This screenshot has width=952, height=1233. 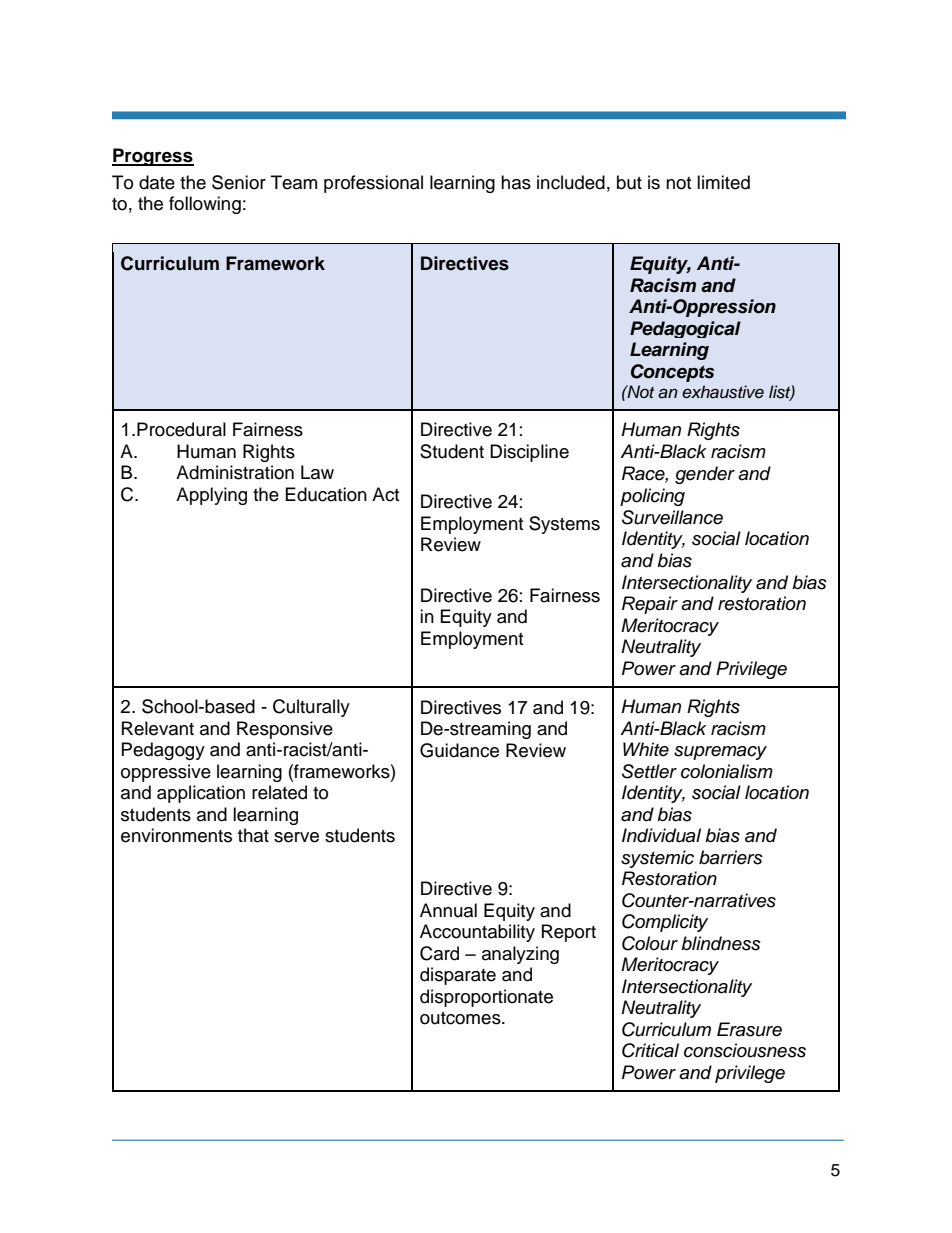 What do you see at coordinates (661, 835) in the screenshot?
I see `Individual` at bounding box center [661, 835].
